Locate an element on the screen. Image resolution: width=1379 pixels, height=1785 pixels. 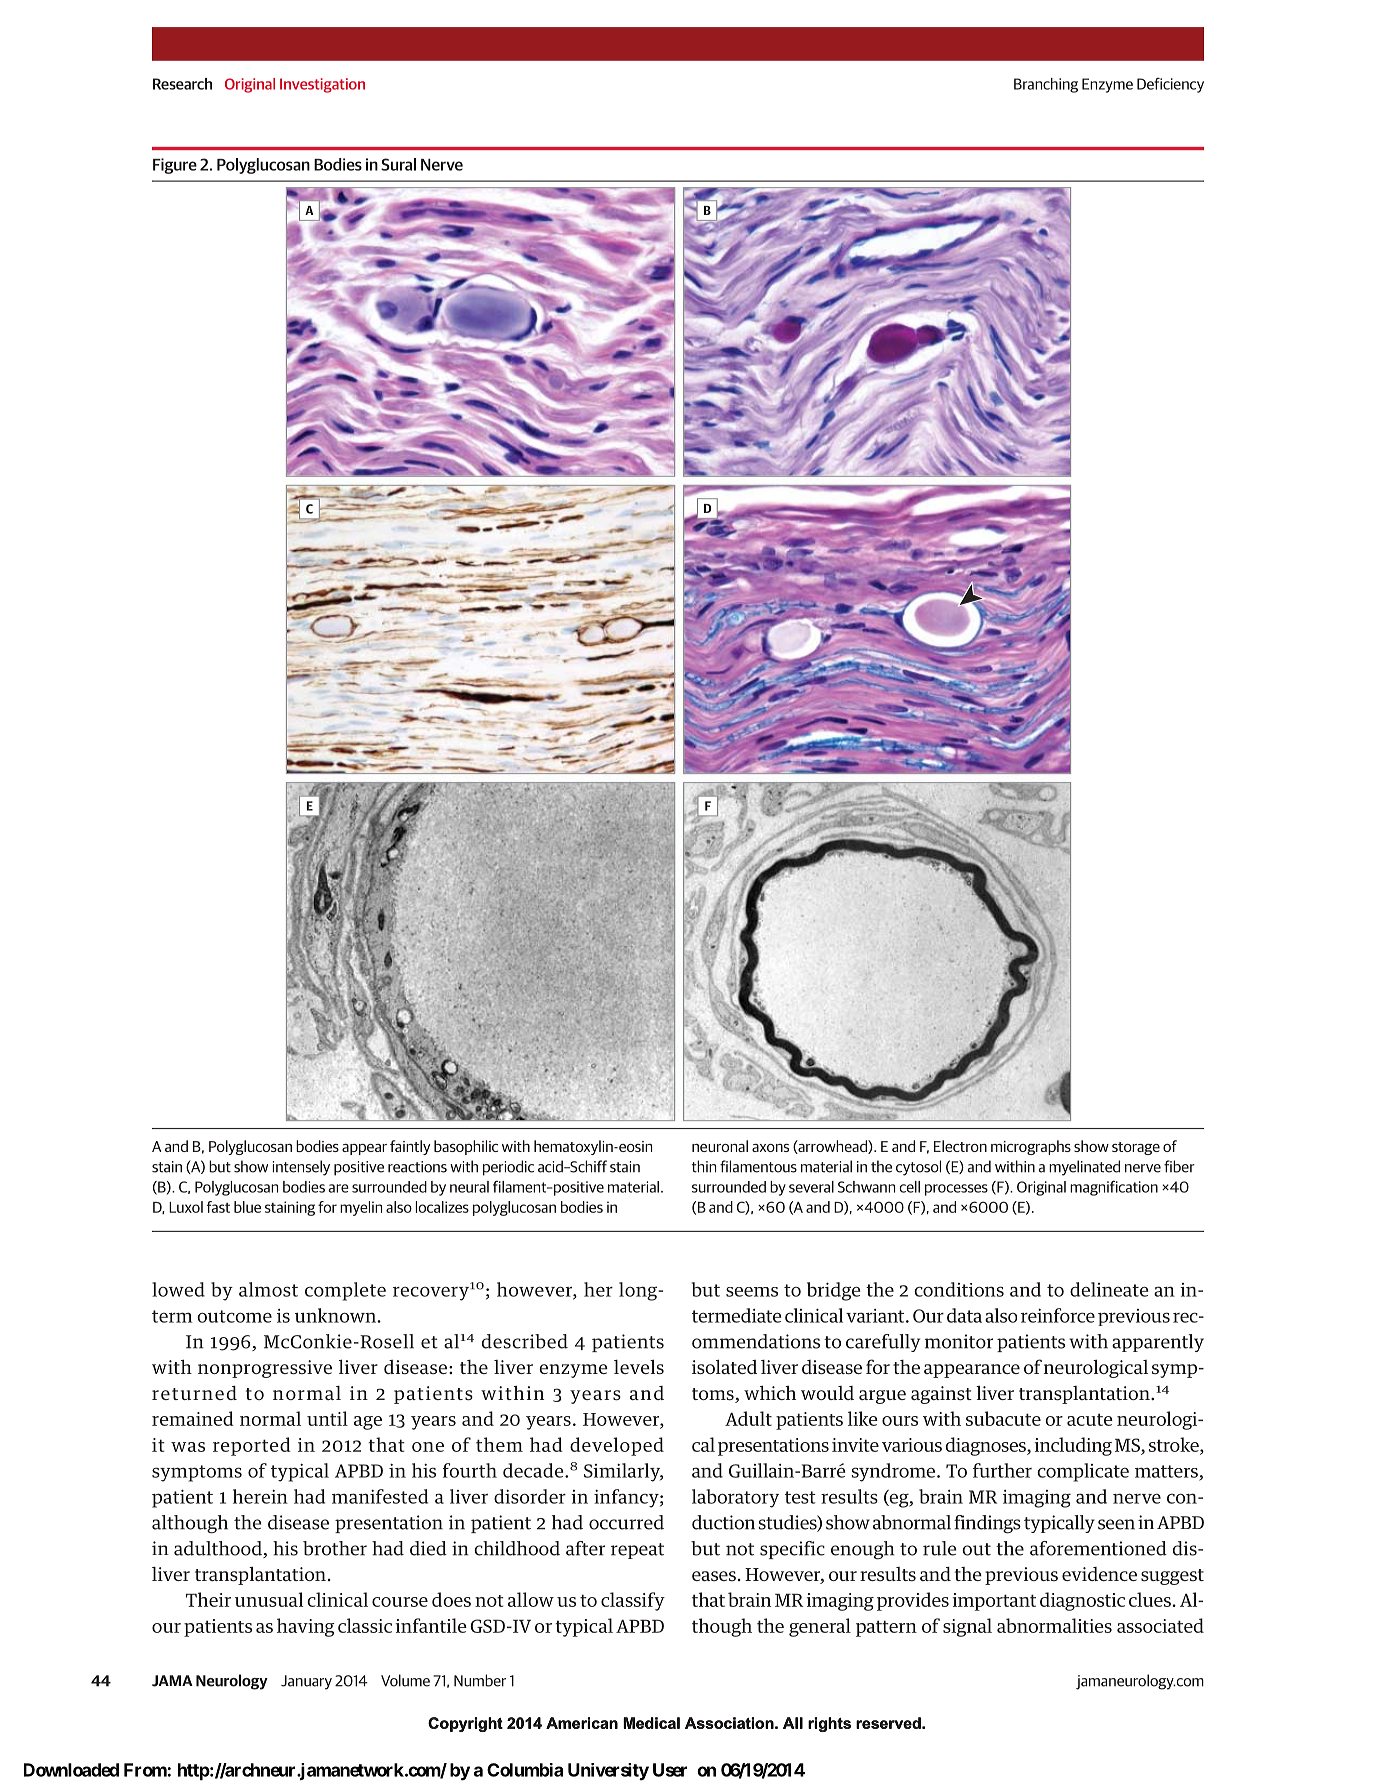
signal is located at coordinates (967, 1627).
